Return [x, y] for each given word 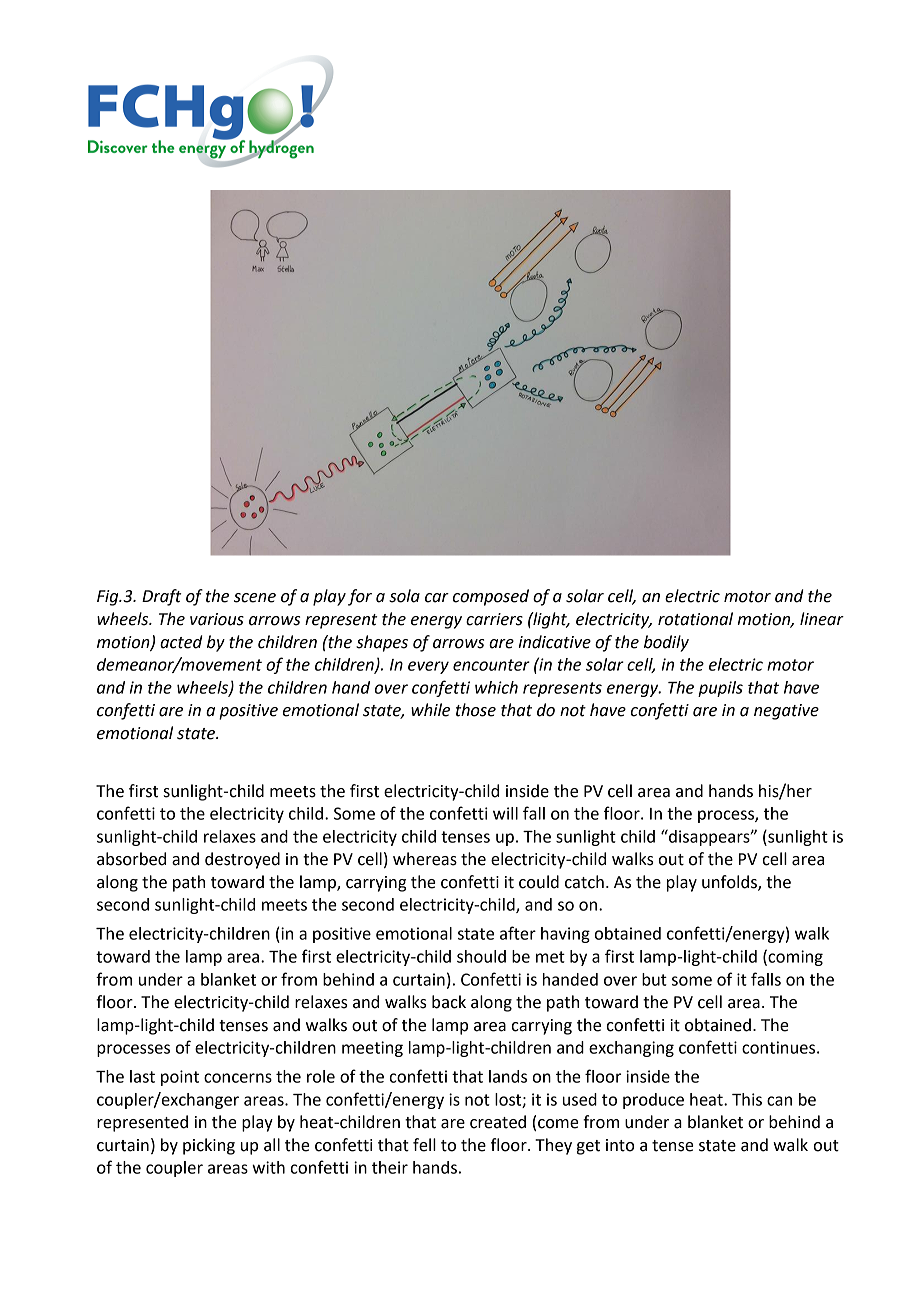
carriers [494, 619]
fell [424, 1145]
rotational [695, 619]
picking [209, 1146]
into [620, 1145]
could [539, 882]
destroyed [242, 860]
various [217, 619]
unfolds [730, 883]
